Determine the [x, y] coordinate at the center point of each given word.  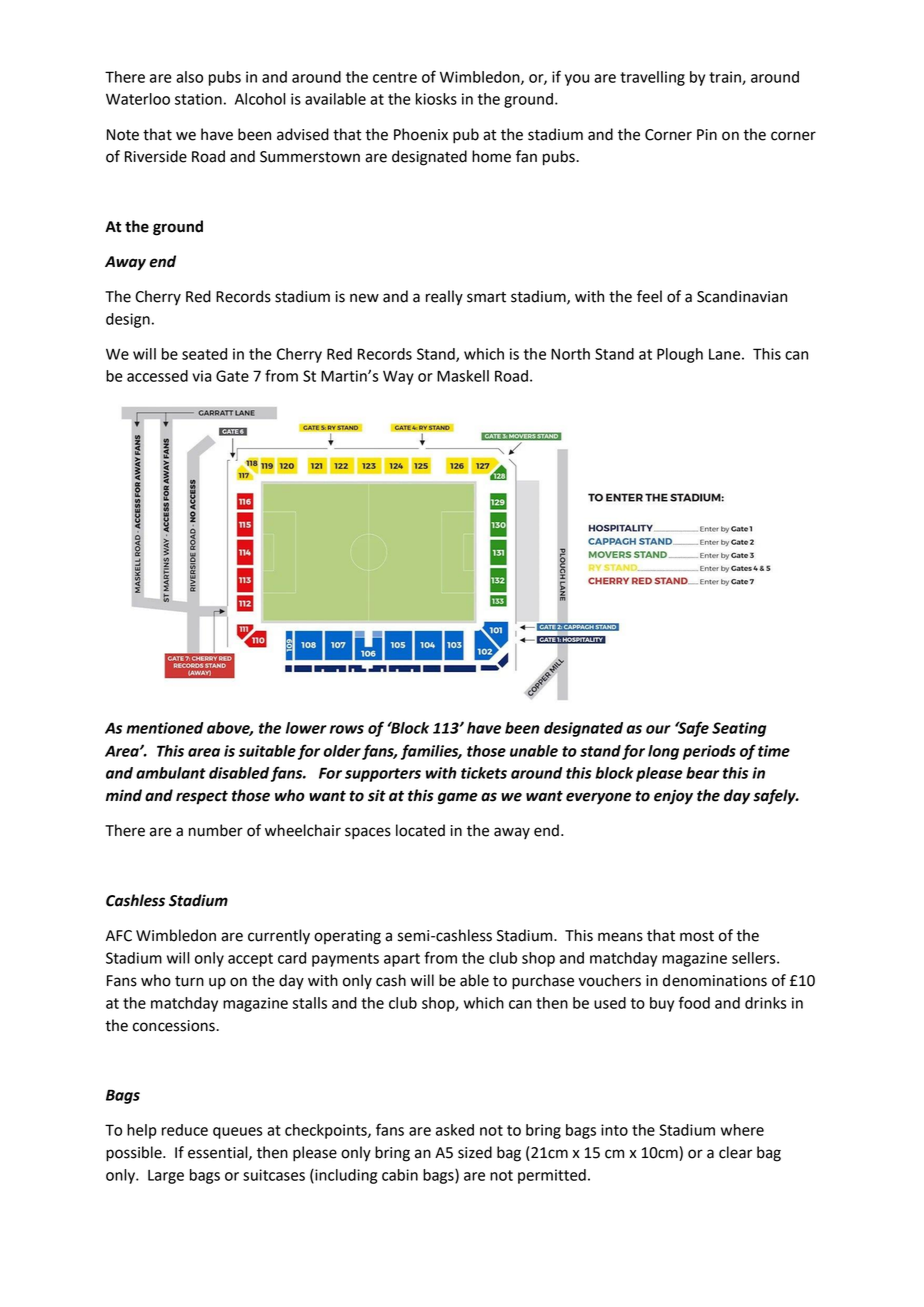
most [697, 936]
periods [709, 752]
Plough [680, 355]
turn [189, 981]
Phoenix [421, 134]
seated [204, 354]
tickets [484, 773]
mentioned [165, 728]
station [198, 99]
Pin [707, 134]
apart [402, 960]
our [658, 729]
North [570, 354]
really [444, 298]
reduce [185, 1130]
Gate [232, 376]
